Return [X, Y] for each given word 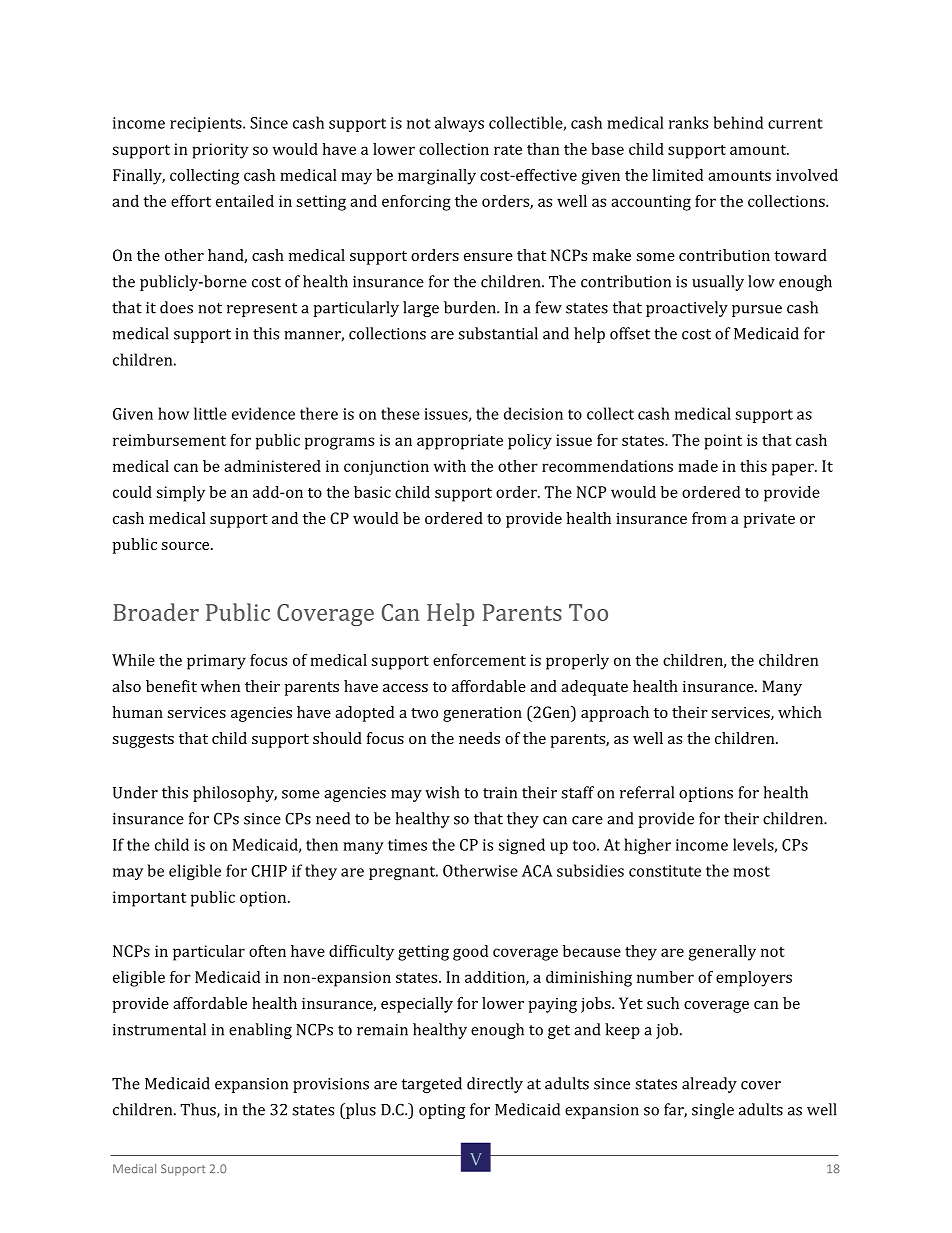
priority [220, 151]
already [709, 1085]
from [709, 518]
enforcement [479, 660]
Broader [156, 612]
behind [738, 122]
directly [495, 1085]
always [459, 124]
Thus [199, 1110]
